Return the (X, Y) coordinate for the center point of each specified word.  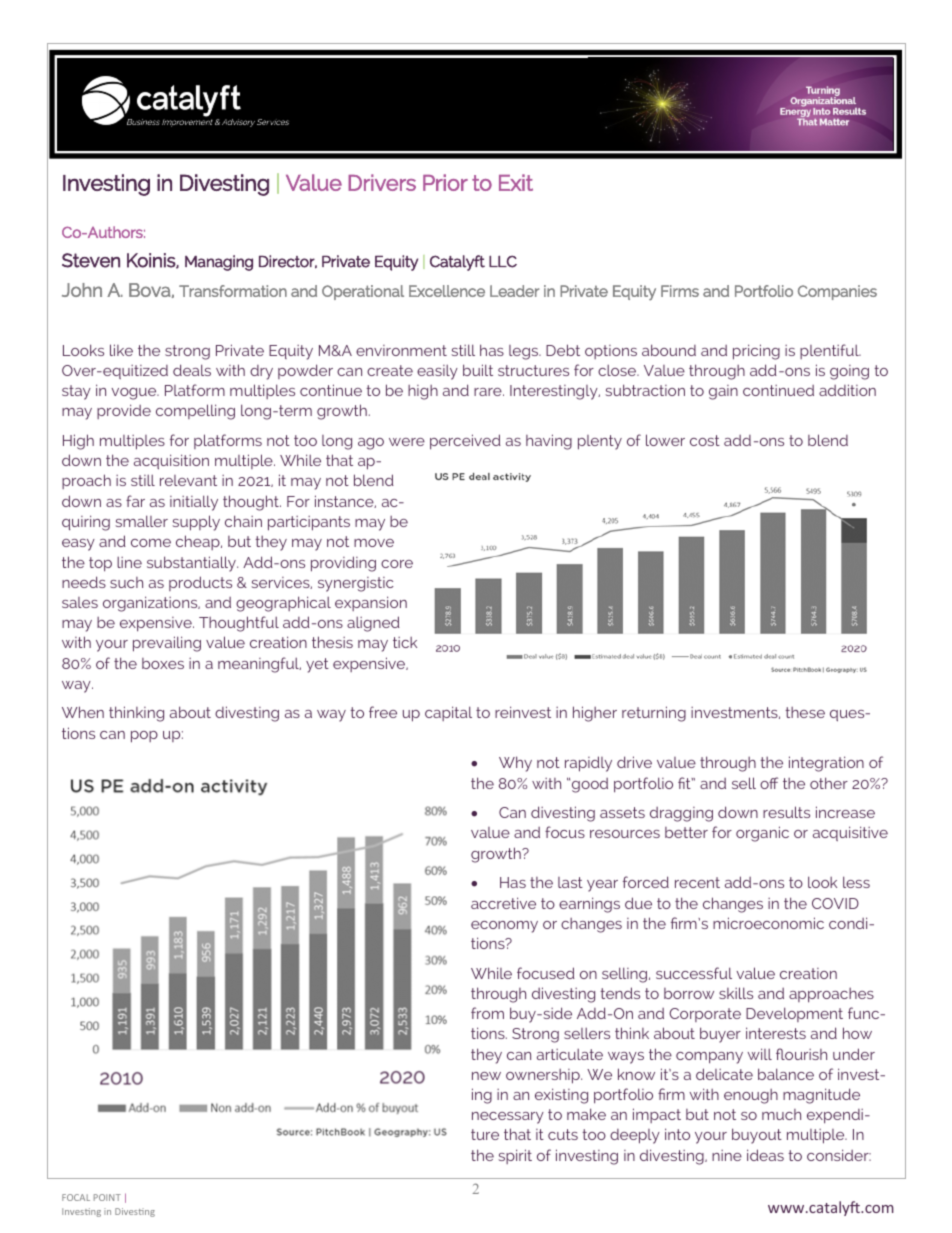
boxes (163, 663)
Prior (445, 182)
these (805, 712)
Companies (837, 292)
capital (448, 713)
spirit (515, 1156)
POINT (107, 1197)
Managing (219, 263)
